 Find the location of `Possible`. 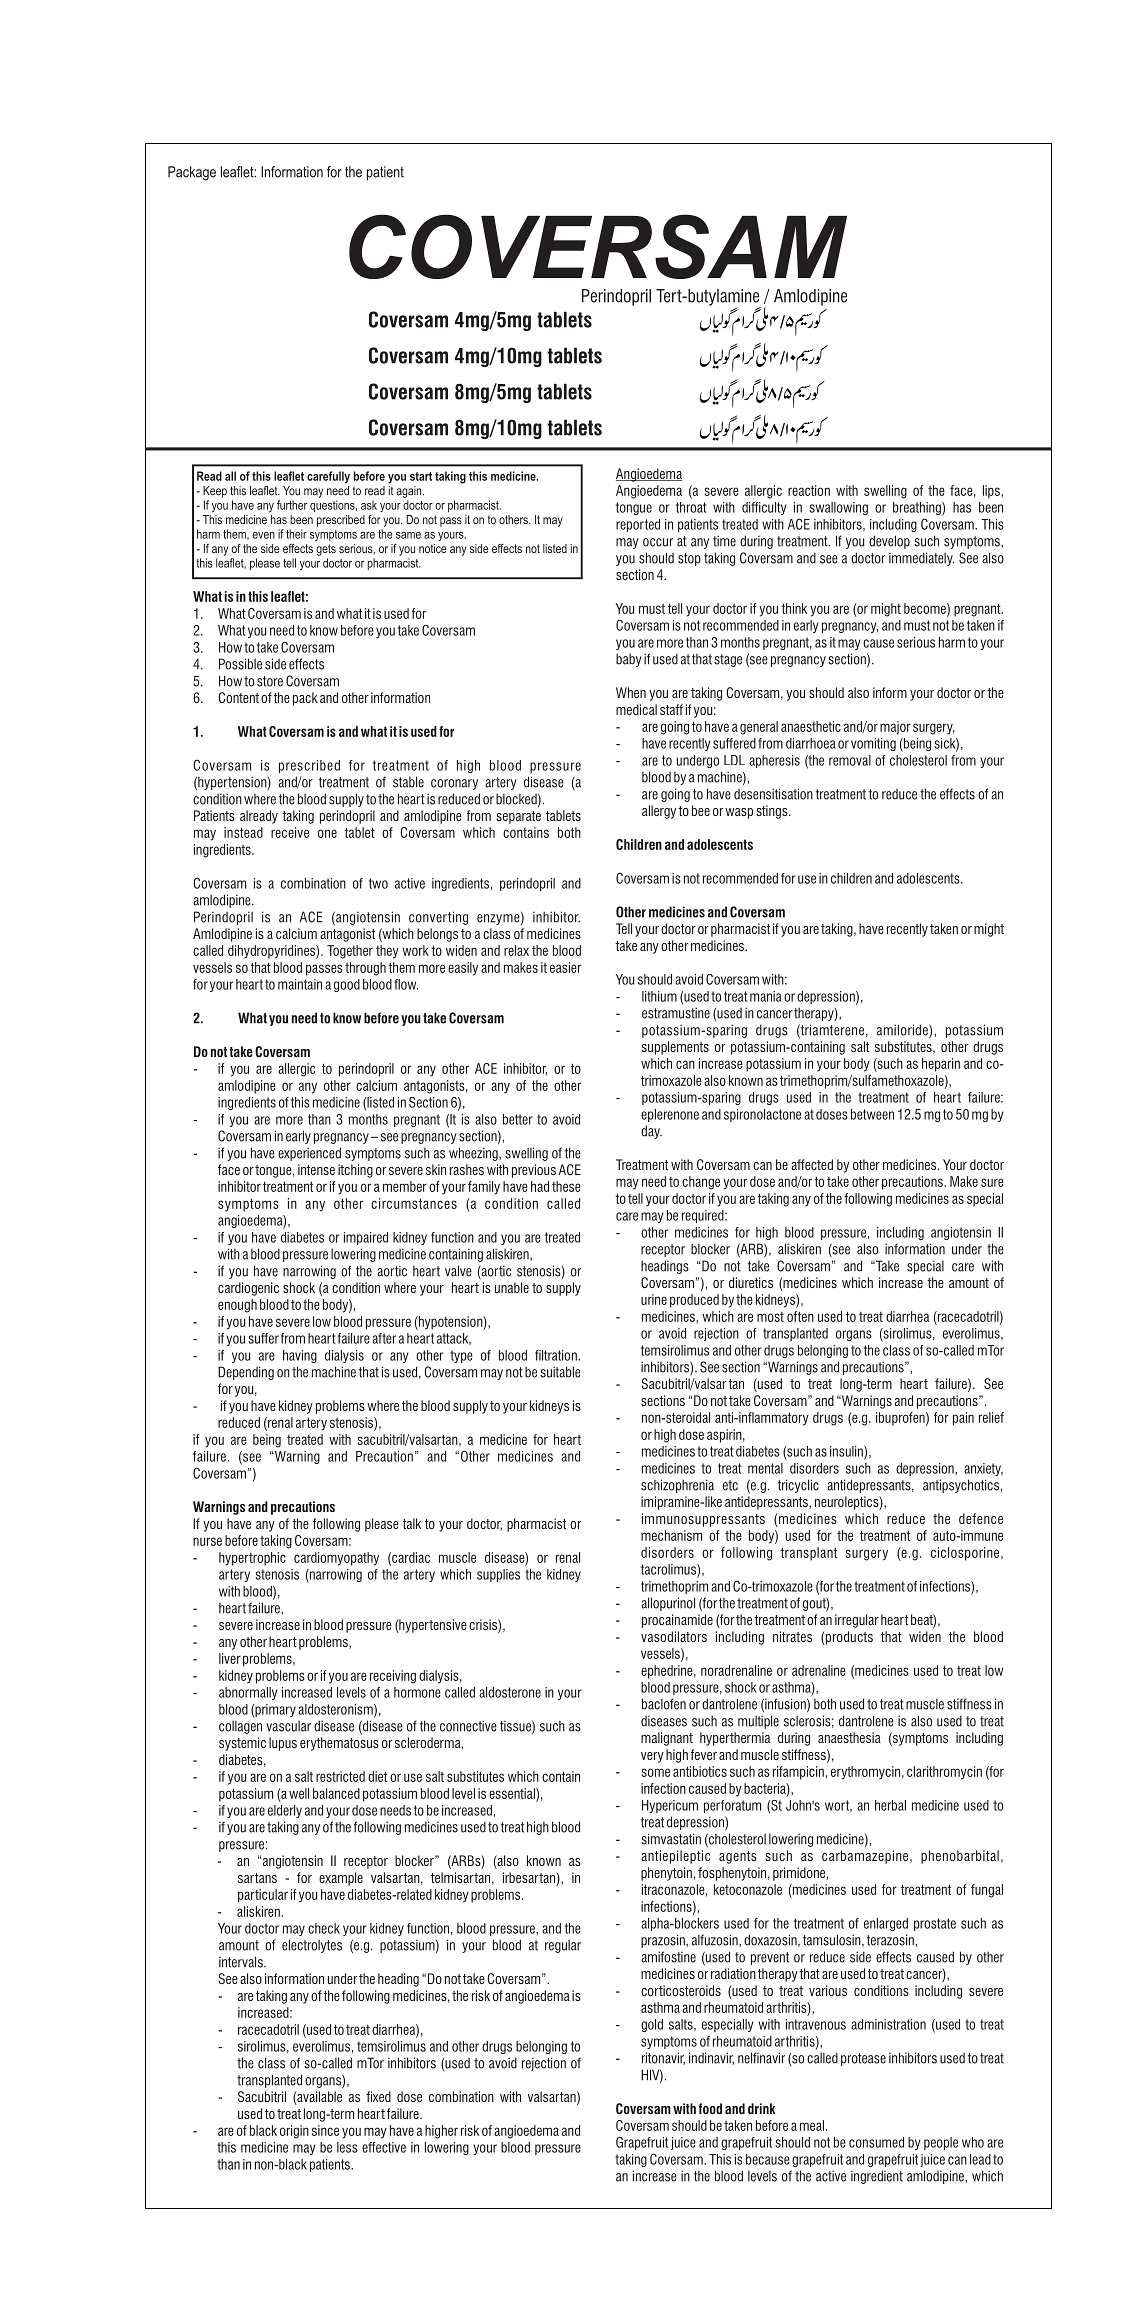

Possible is located at coordinates (240, 664).
